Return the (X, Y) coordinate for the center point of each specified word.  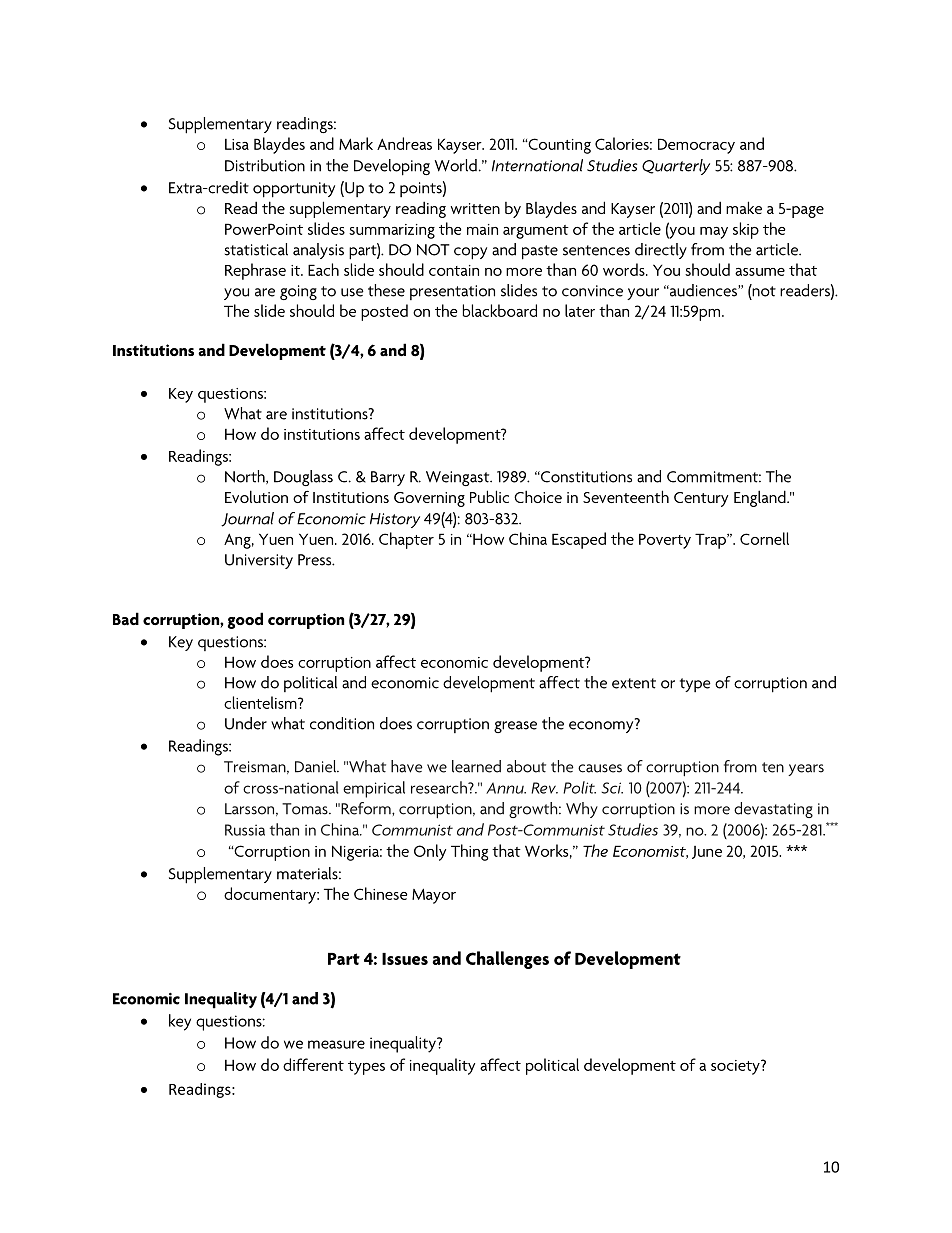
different (313, 1064)
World (456, 165)
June (707, 852)
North (246, 477)
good (245, 620)
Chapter (406, 540)
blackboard (500, 310)
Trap (711, 541)
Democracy (696, 146)
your (643, 294)
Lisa (237, 144)
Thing (469, 852)
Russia (245, 830)
